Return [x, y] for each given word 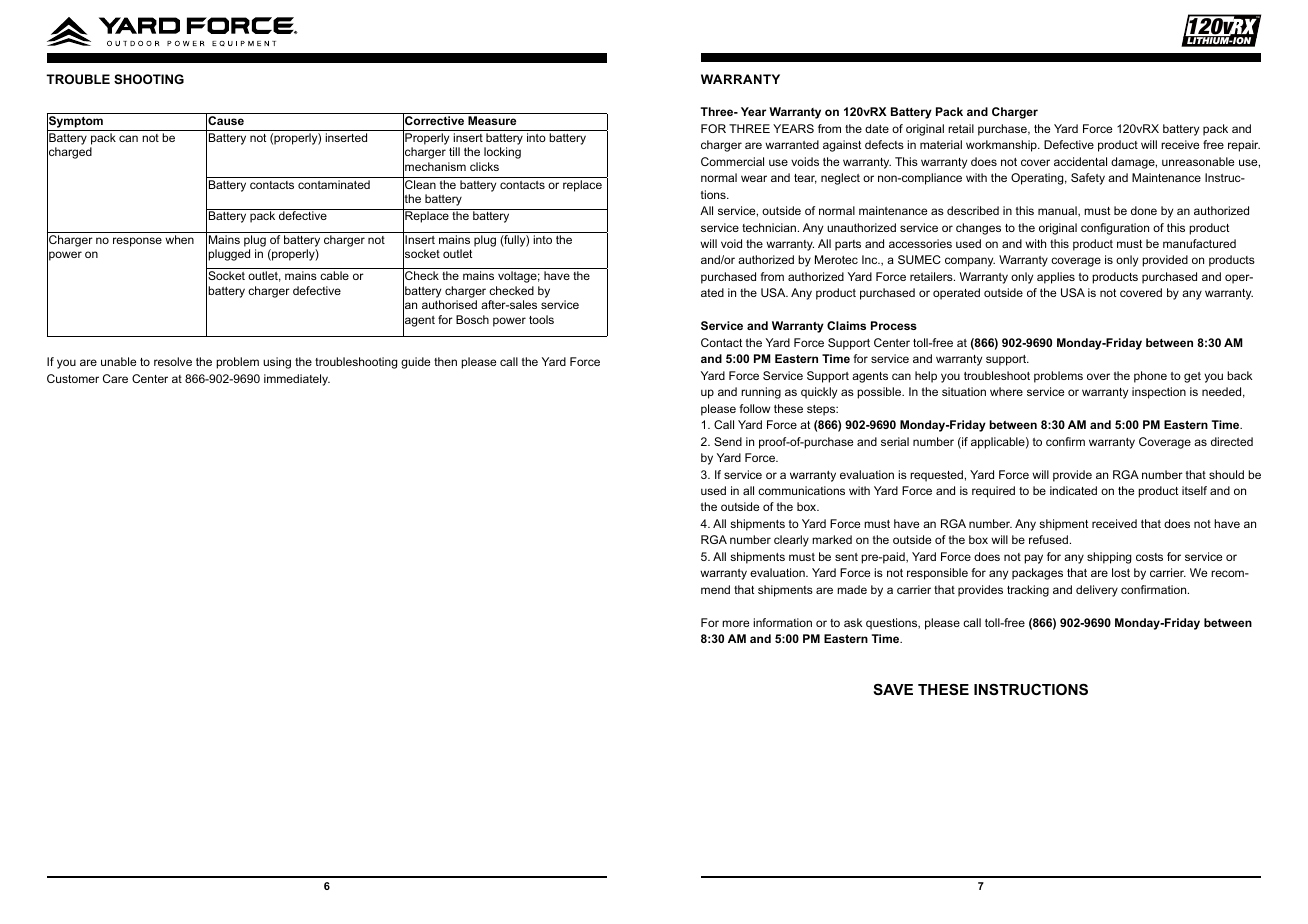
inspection [1159, 393]
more [735, 623]
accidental [1080, 161]
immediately [297, 380]
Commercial [732, 161]
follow [754, 408]
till [454, 151]
